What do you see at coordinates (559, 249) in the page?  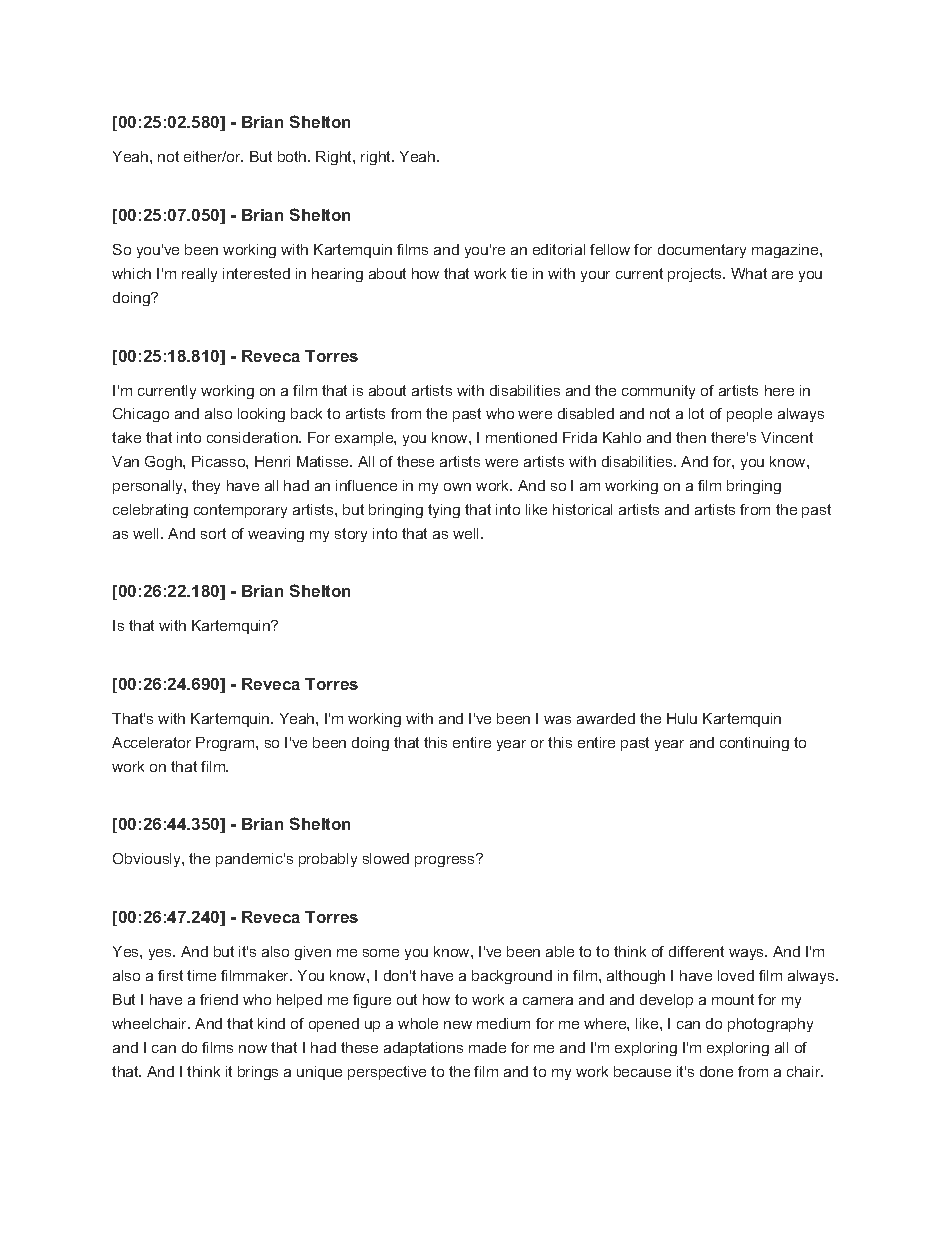 I see `editorial` at bounding box center [559, 249].
